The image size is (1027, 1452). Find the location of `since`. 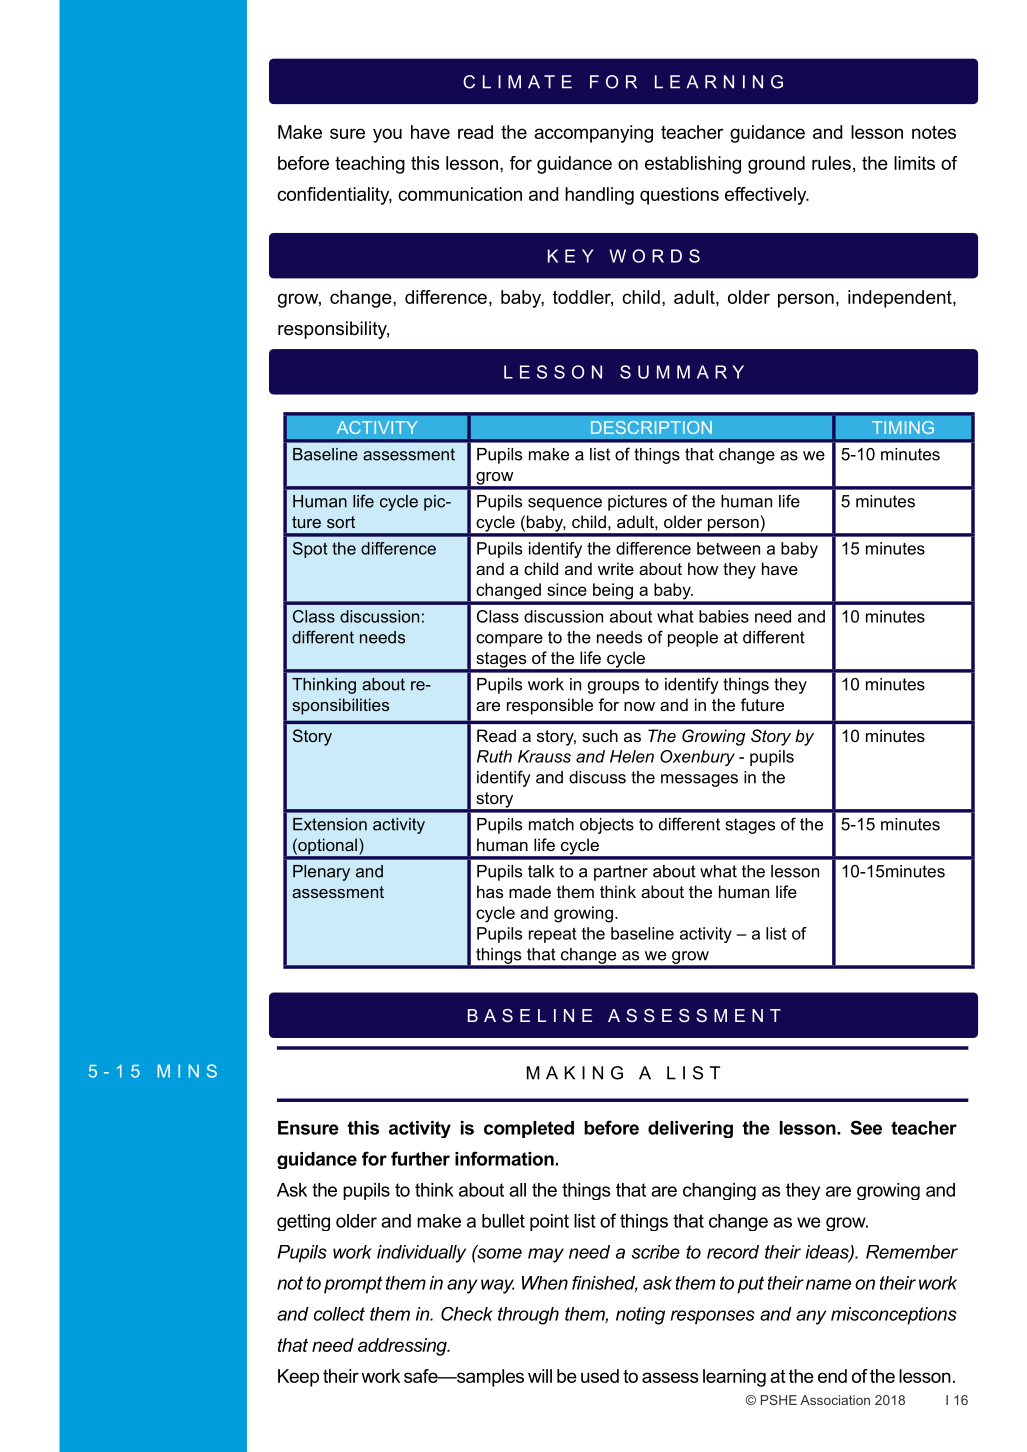

since is located at coordinates (567, 589).
